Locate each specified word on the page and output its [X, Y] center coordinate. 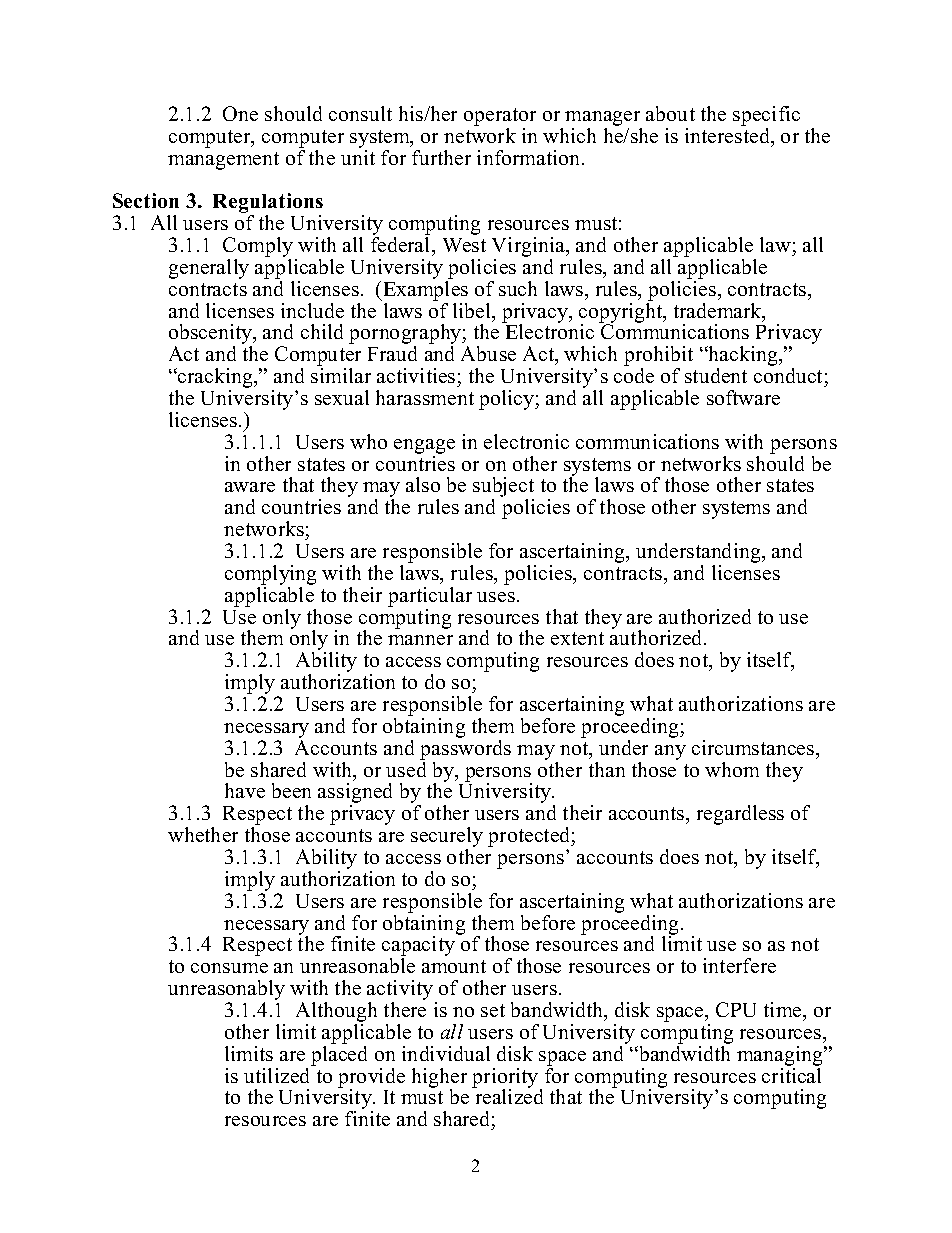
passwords [465, 748]
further [441, 157]
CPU [736, 1009]
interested [728, 134]
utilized [278, 1074]
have [245, 790]
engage [424, 446]
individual [446, 1053]
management [223, 161]
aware [250, 487]
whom [732, 769]
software [743, 397]
